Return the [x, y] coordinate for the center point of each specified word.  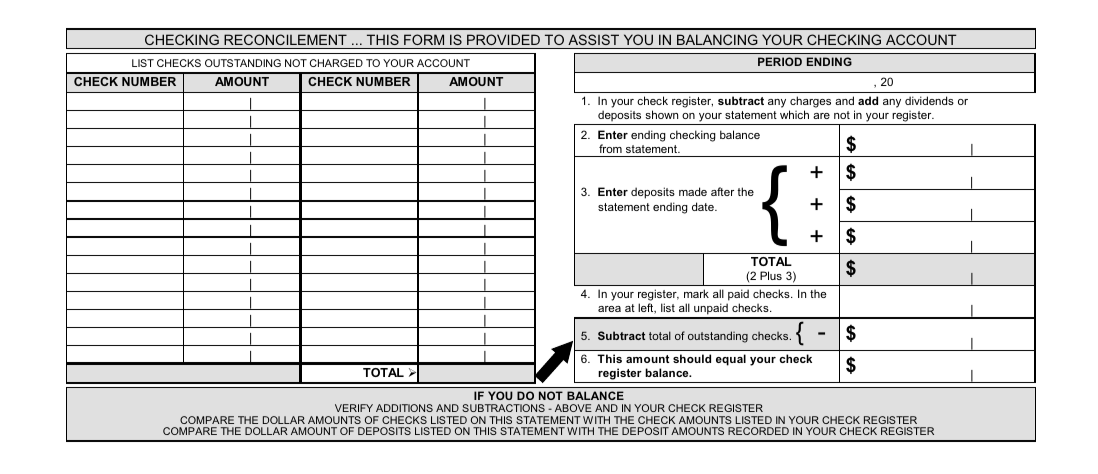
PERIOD [780, 61]
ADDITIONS [404, 408]
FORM [424, 39]
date [704, 206]
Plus [771, 275]
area [609, 309]
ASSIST [593, 39]
